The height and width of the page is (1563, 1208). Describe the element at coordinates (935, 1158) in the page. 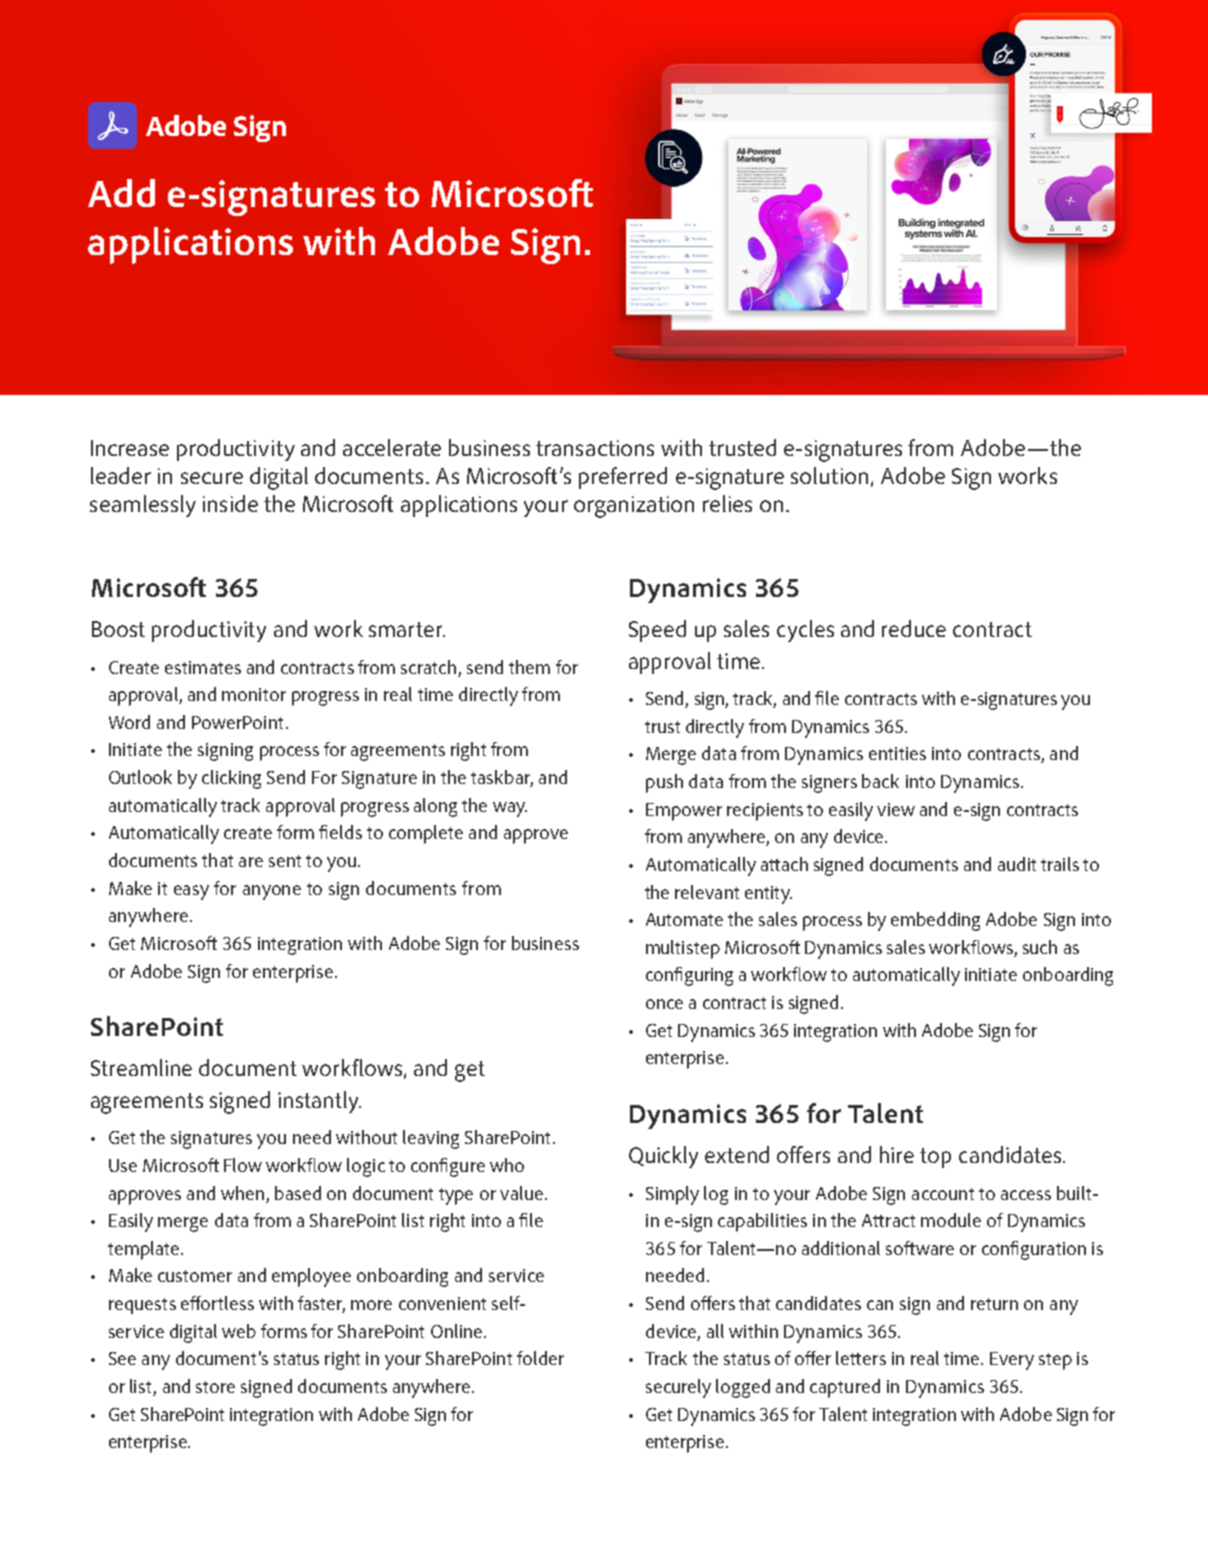

I see `top` at that location.
